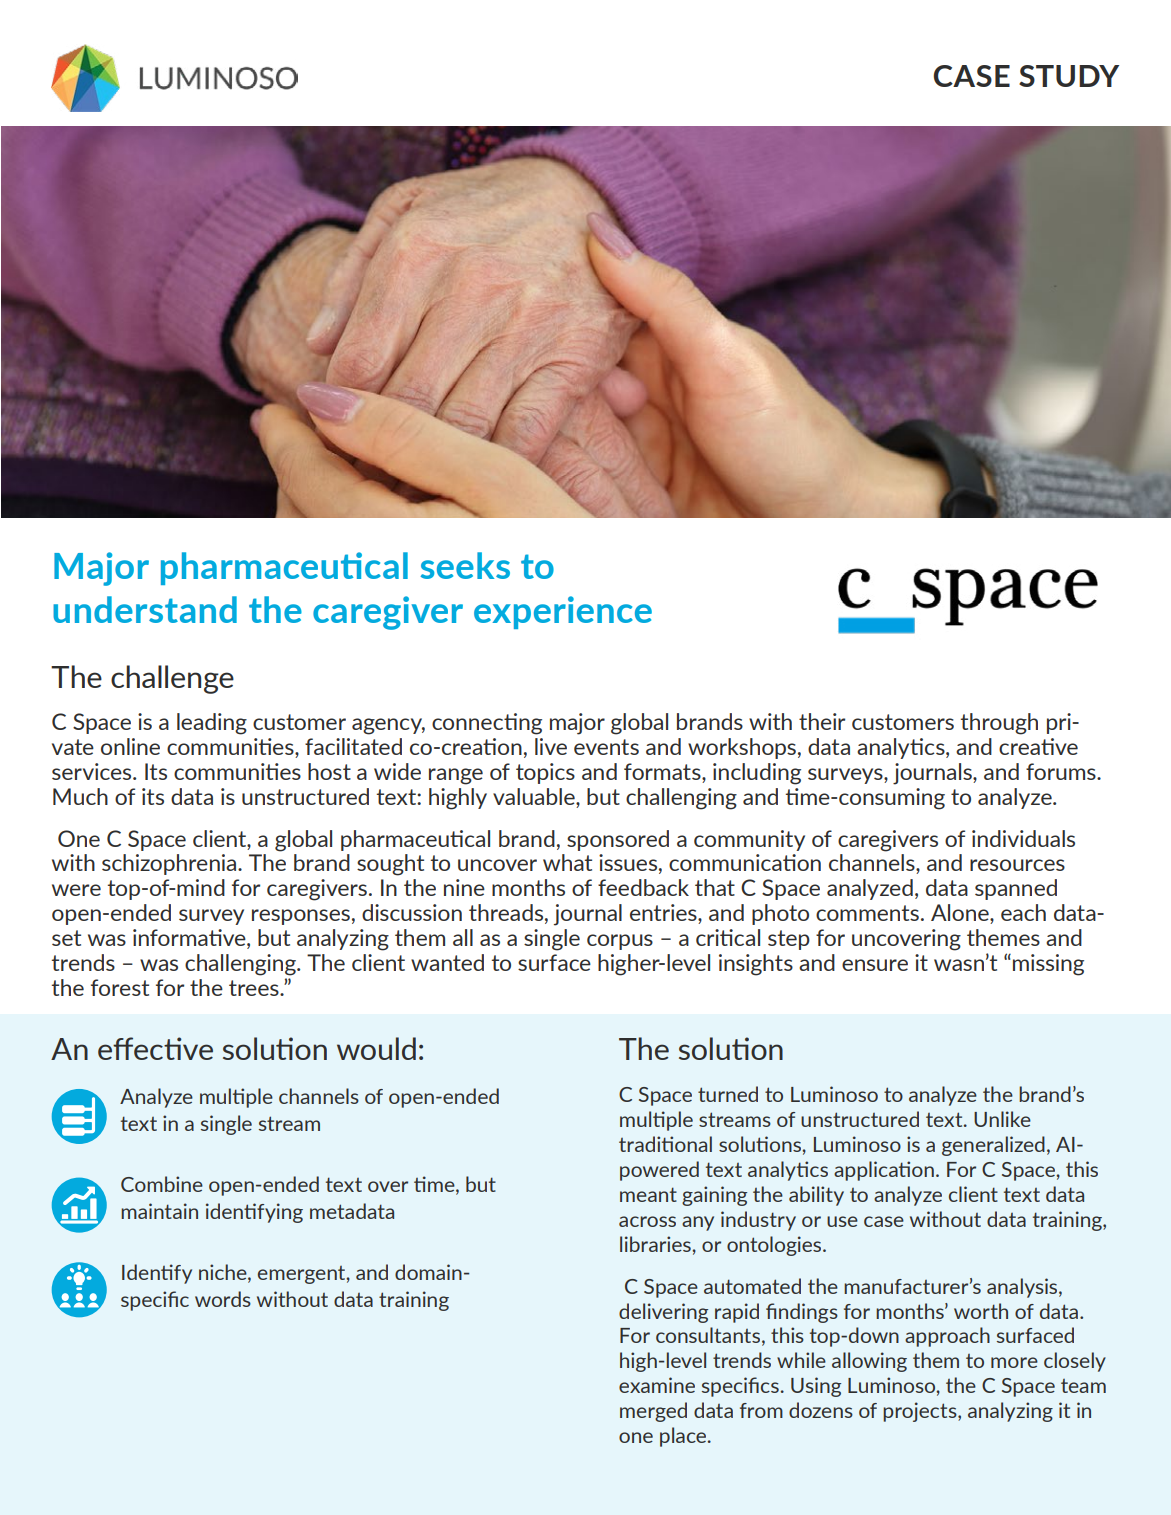 This page has width=1171, height=1515. Describe the element at coordinates (465, 565) in the page. I see `seeks` at that location.
